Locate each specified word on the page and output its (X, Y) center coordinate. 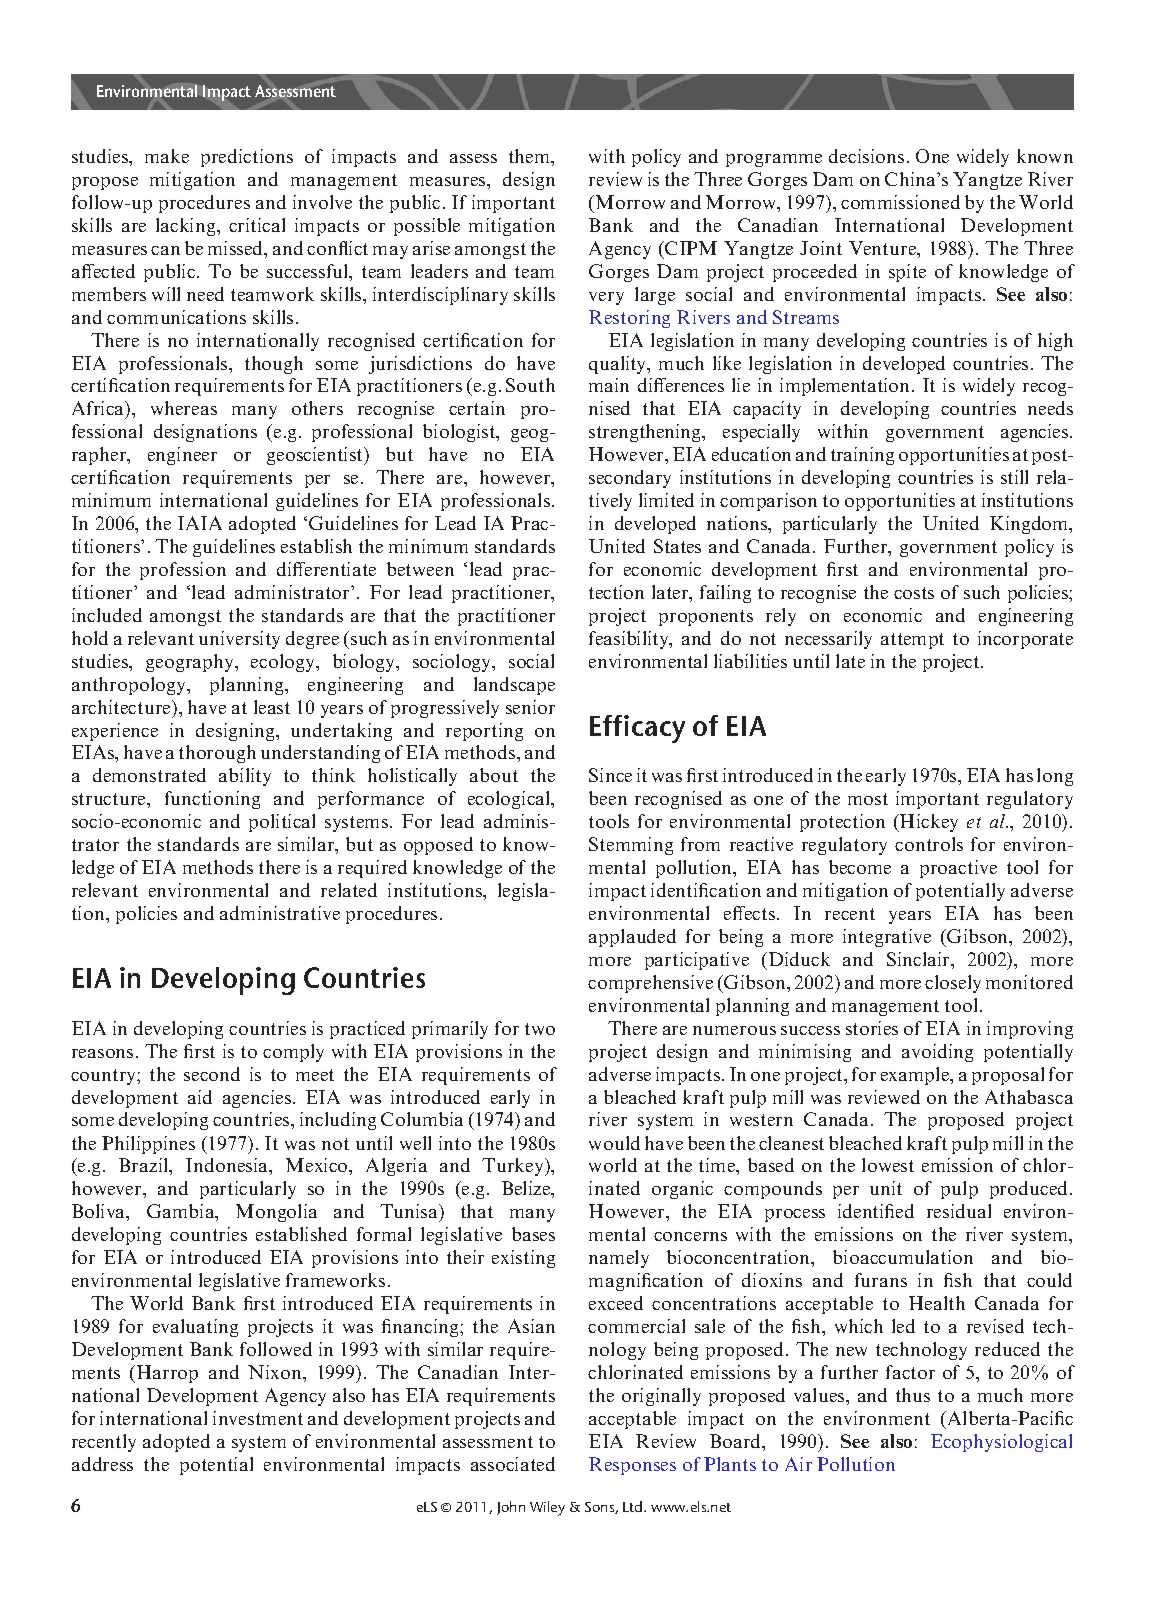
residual (959, 1211)
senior (530, 707)
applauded (632, 938)
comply (293, 1053)
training (862, 456)
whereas (184, 408)
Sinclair (919, 959)
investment (258, 1418)
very (606, 298)
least (272, 707)
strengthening (646, 433)
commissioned (900, 202)
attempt (912, 641)
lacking (187, 227)
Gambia (182, 1212)
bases (533, 1234)
